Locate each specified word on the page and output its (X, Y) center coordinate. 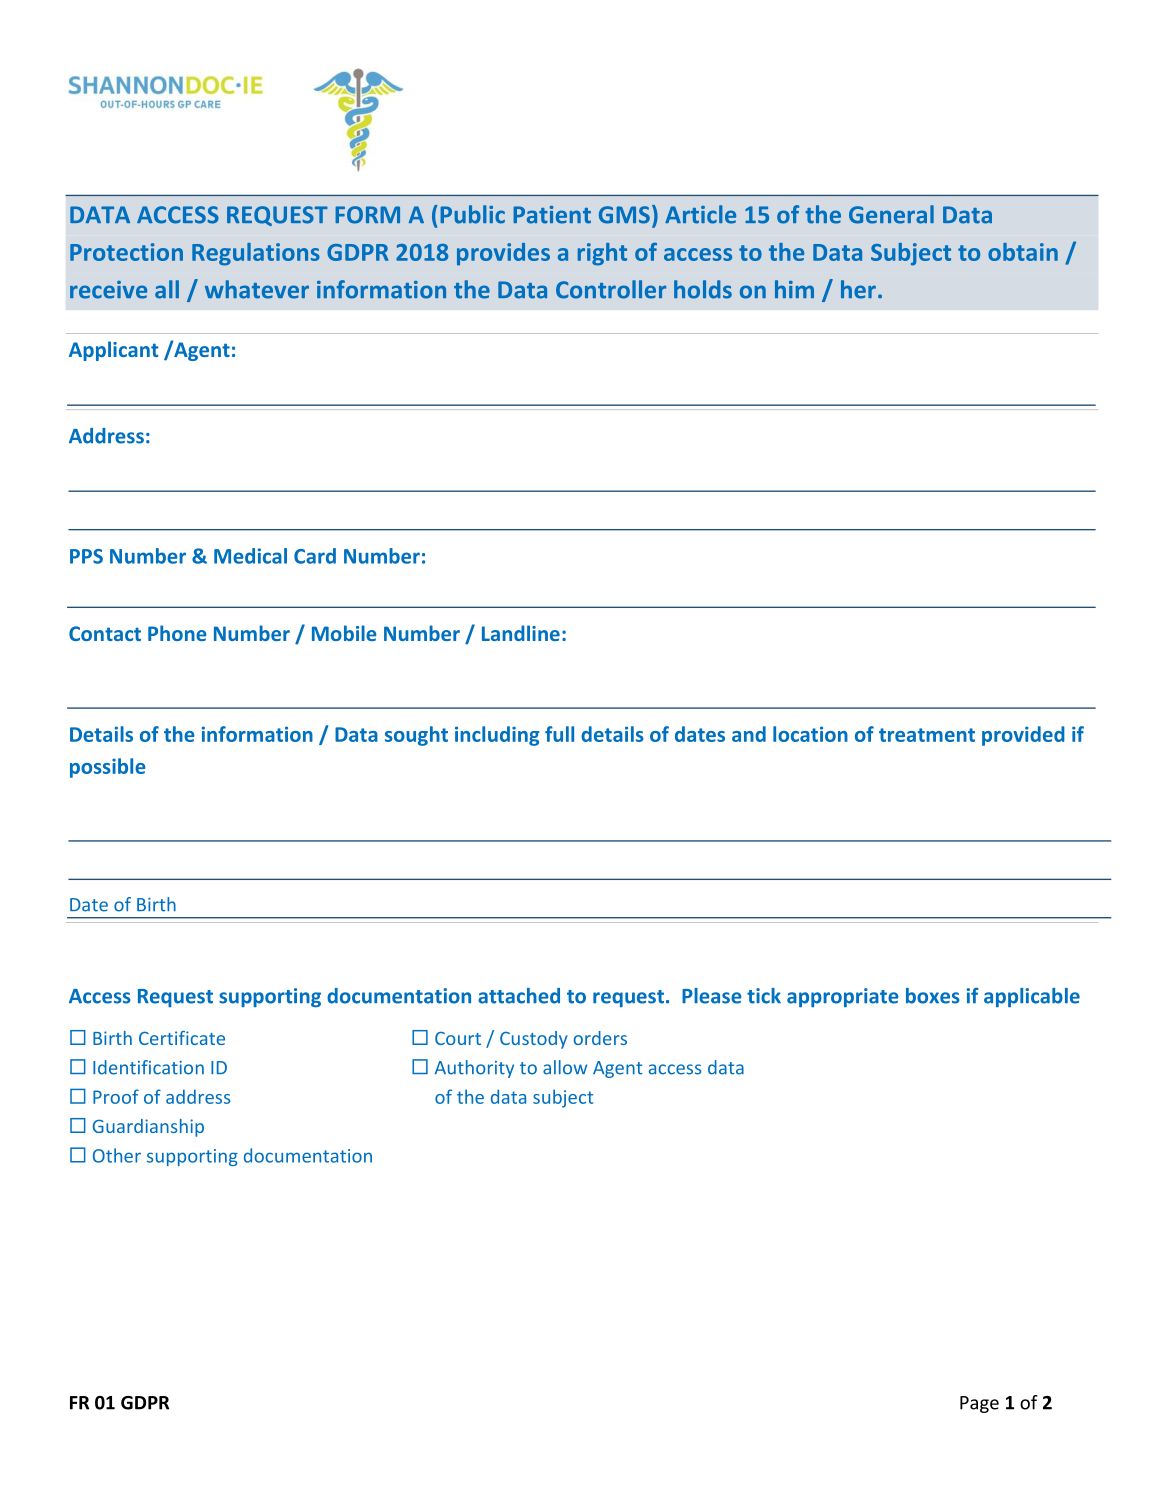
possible (108, 768)
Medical (250, 556)
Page (979, 1404)
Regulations (256, 254)
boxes (933, 996)
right (602, 254)
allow (565, 1067)
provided (1023, 736)
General (891, 214)
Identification (148, 1067)
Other (117, 1155)
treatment (927, 735)
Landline (521, 633)
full (559, 734)
